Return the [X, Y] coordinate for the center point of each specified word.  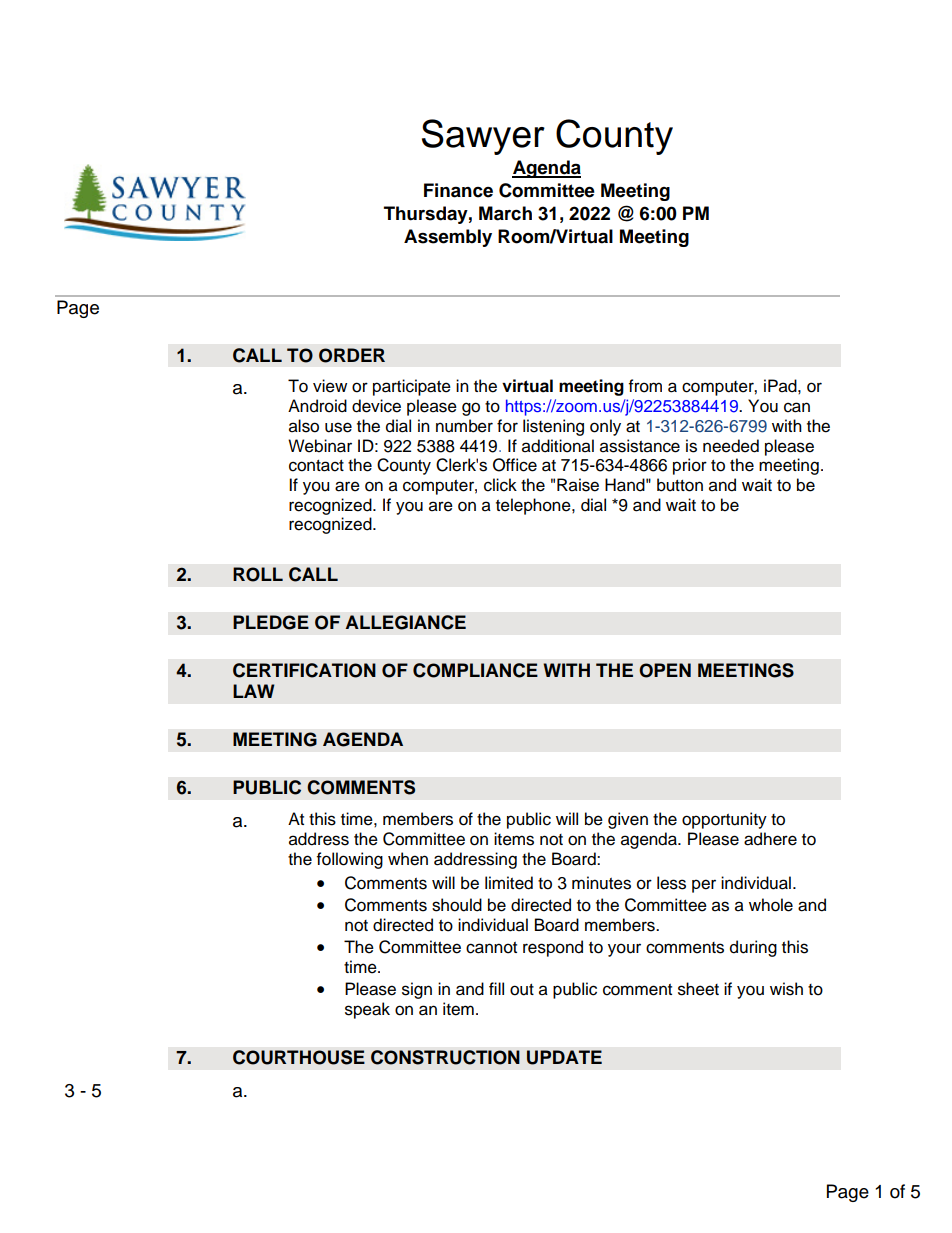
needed [731, 446]
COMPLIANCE [475, 670]
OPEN [665, 670]
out [522, 990]
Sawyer [483, 137]
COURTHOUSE [299, 1057]
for [507, 426]
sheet [698, 989]
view [330, 386]
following [350, 860]
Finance [458, 190]
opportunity [724, 820]
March [505, 213]
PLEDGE [271, 622]
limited [509, 883]
